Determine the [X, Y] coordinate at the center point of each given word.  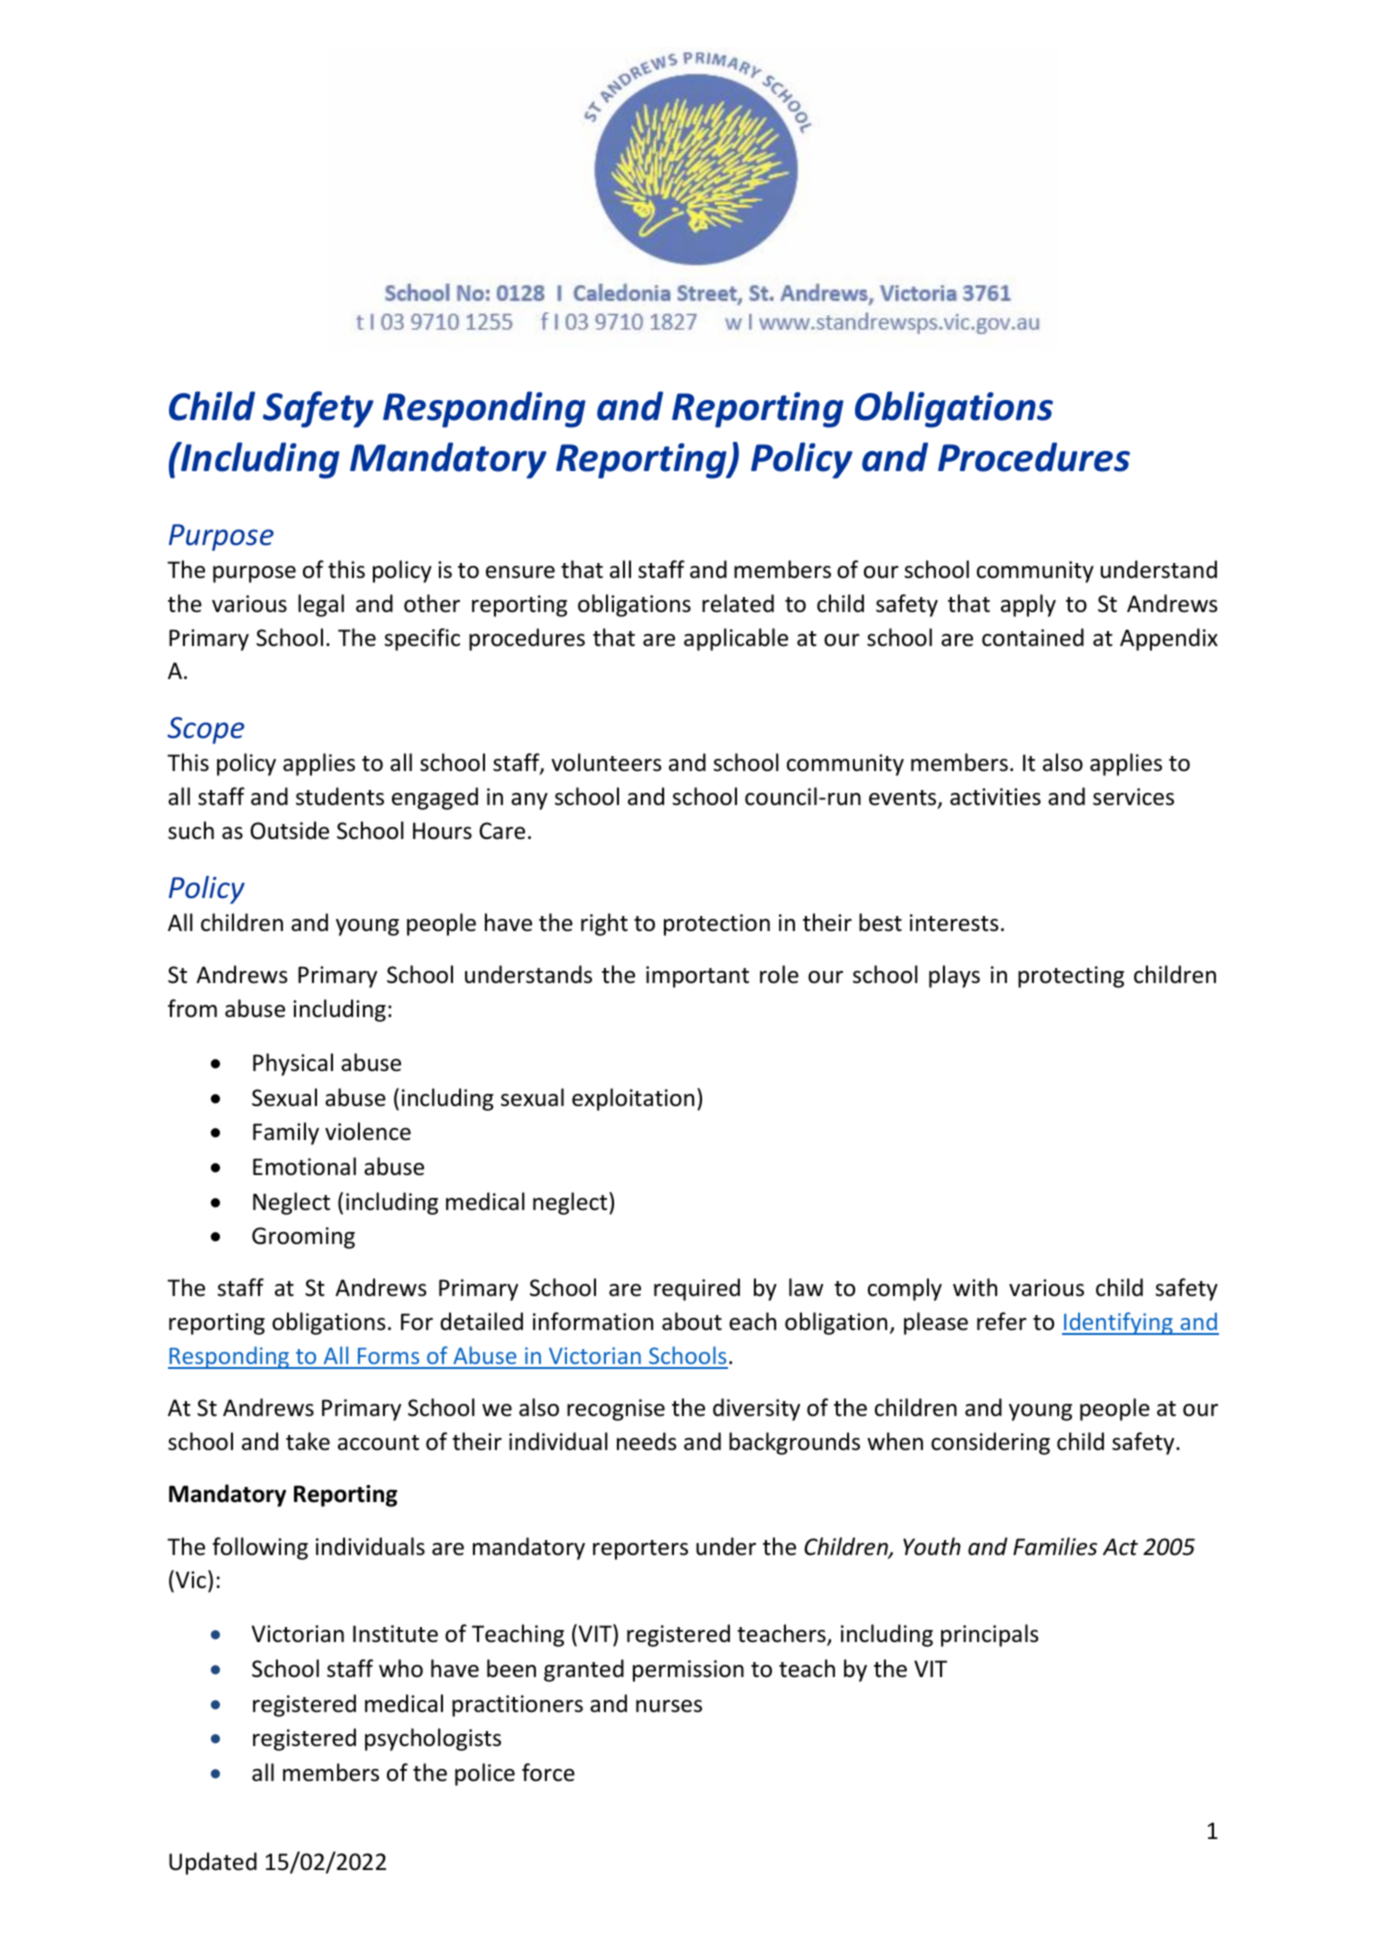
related [738, 603]
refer [1002, 1321]
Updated [213, 1863]
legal [321, 605]
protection [717, 925]
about [692, 1321]
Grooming [303, 1238]
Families [1055, 1546]
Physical [293, 1064]
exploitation [633, 1099]
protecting [1071, 977]
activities [995, 797]
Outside [289, 830]
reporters [640, 1550]
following [260, 1548]
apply [1028, 605]
